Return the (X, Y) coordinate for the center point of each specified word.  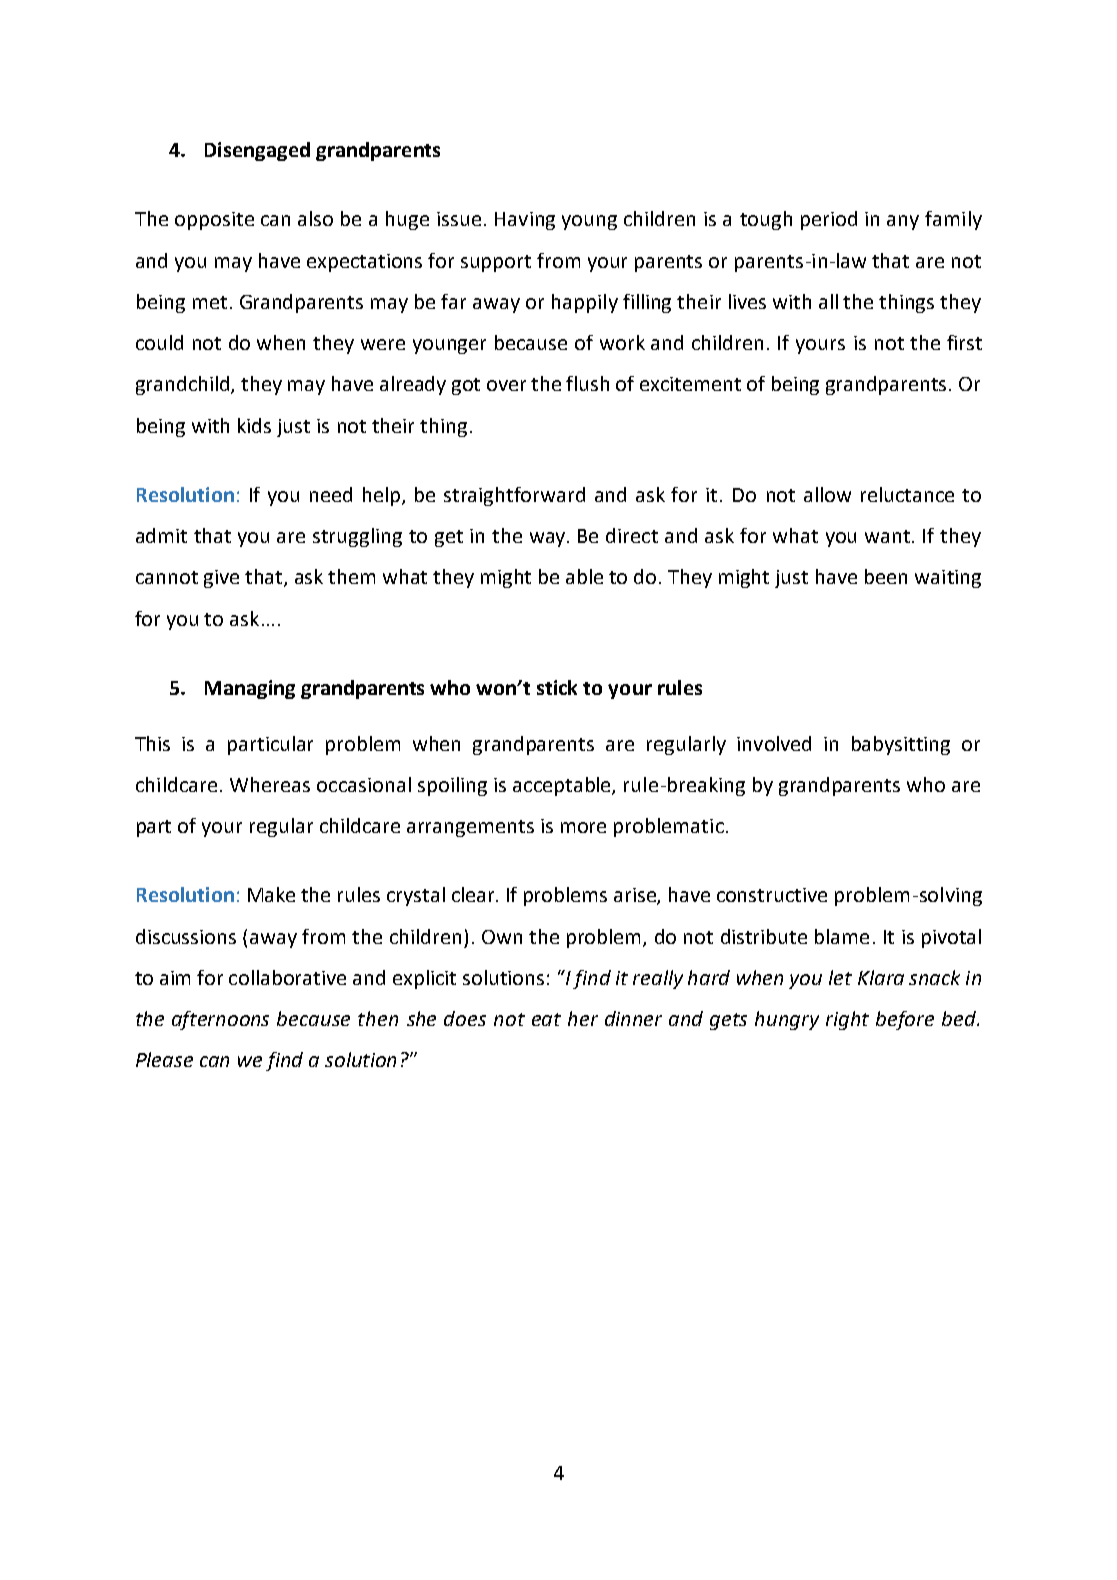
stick (557, 687)
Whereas (270, 784)
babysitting (901, 745)
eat (546, 1019)
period (829, 220)
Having (525, 221)
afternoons (220, 1020)
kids (254, 425)
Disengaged (257, 151)
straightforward (514, 496)
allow (827, 494)
